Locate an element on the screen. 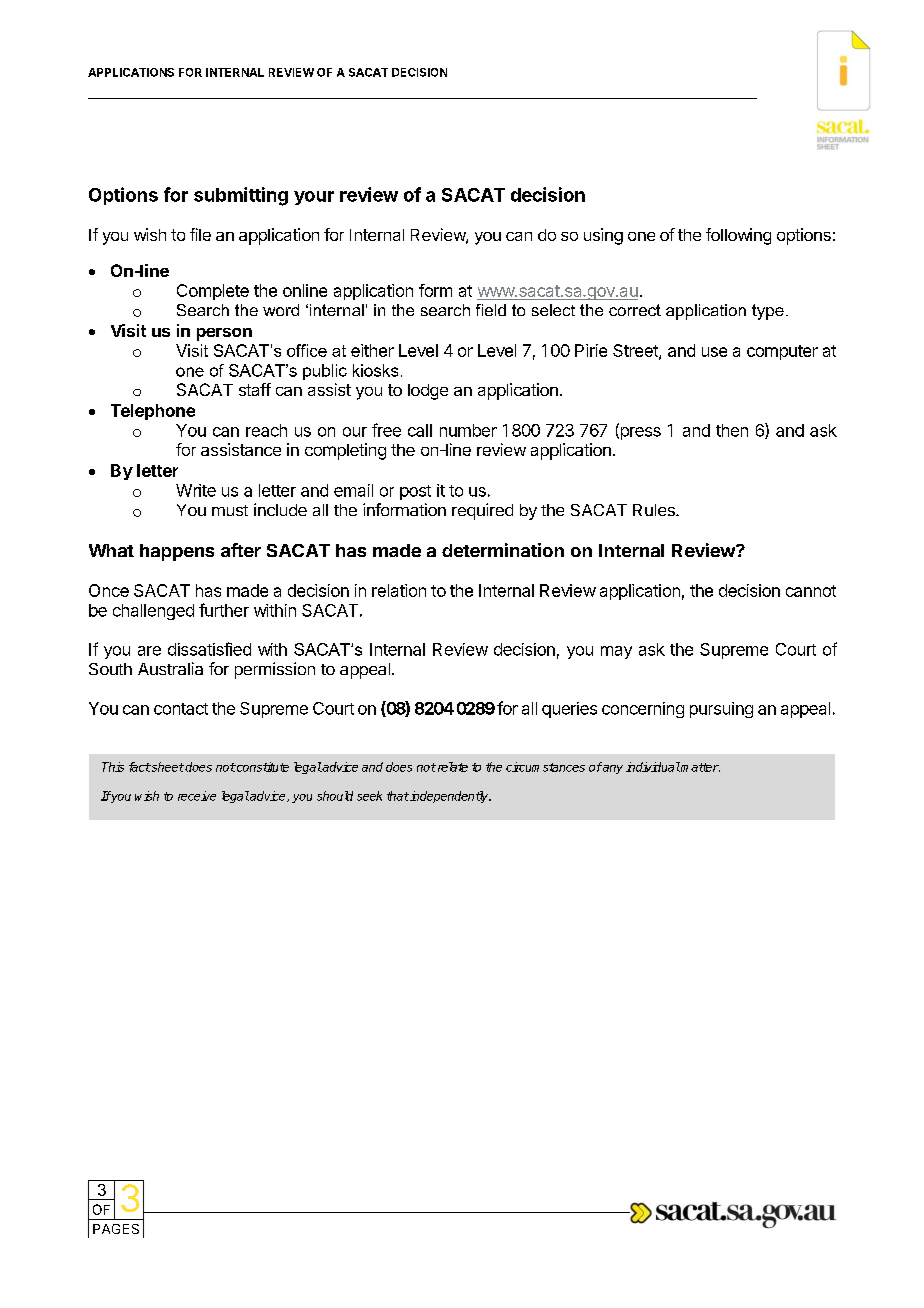  following is located at coordinates (738, 236).
